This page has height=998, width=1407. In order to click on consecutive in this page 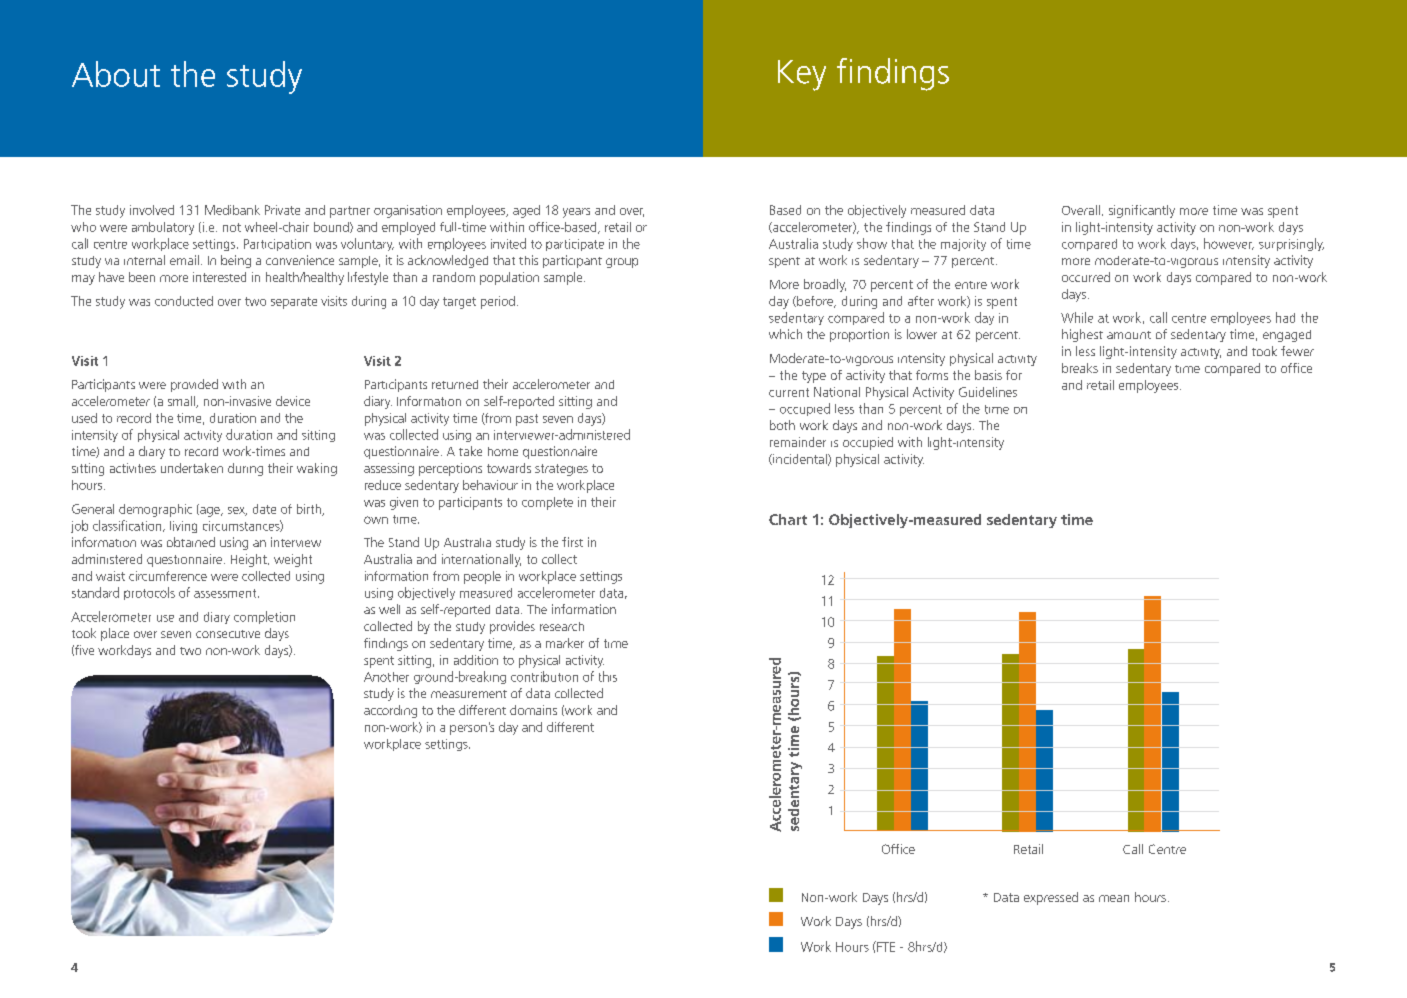, I will do `click(228, 634)`.
